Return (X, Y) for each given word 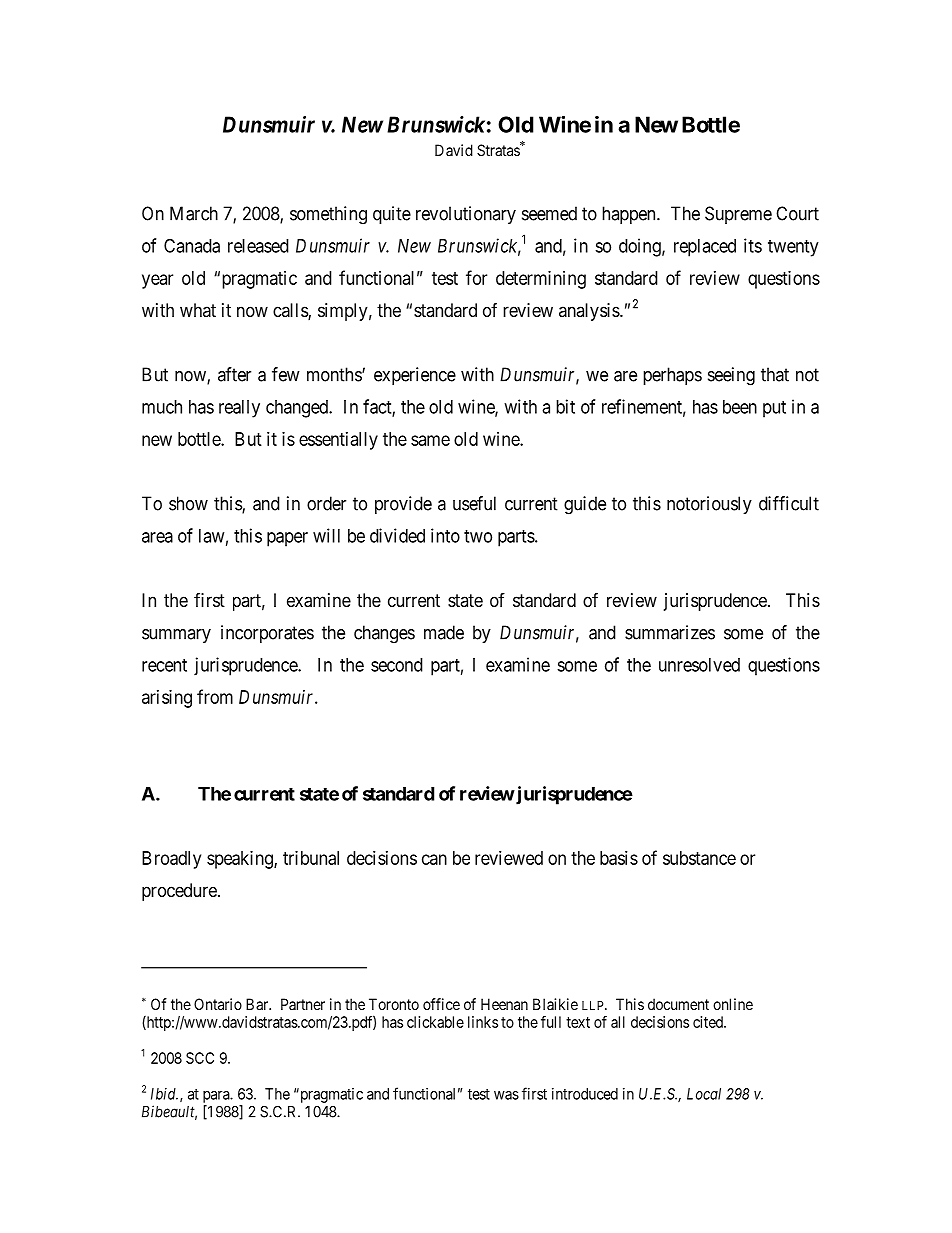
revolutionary (466, 215)
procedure (180, 892)
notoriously (709, 505)
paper (287, 539)
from (215, 696)
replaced (705, 248)
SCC (200, 1058)
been (740, 407)
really (239, 409)
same (430, 440)
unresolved (699, 665)
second (397, 665)
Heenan (504, 1004)
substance (699, 858)
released (258, 246)
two (478, 536)
